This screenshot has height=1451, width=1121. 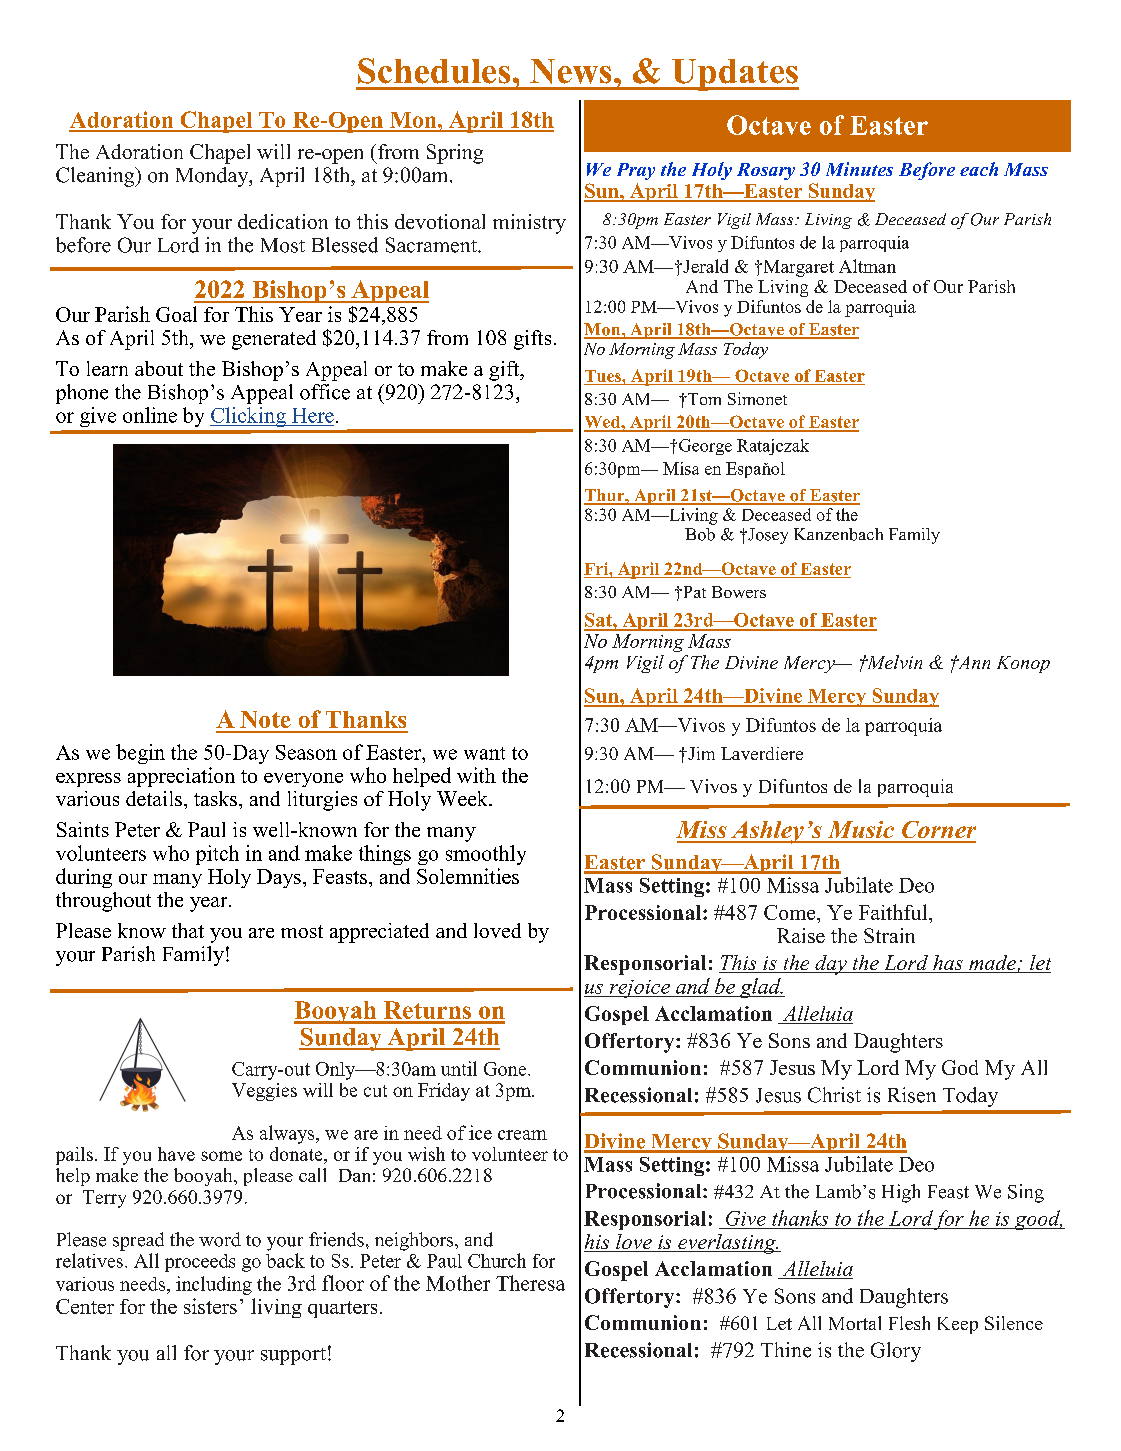 What do you see at coordinates (484, 753) in the screenshot?
I see `want` at bounding box center [484, 753].
